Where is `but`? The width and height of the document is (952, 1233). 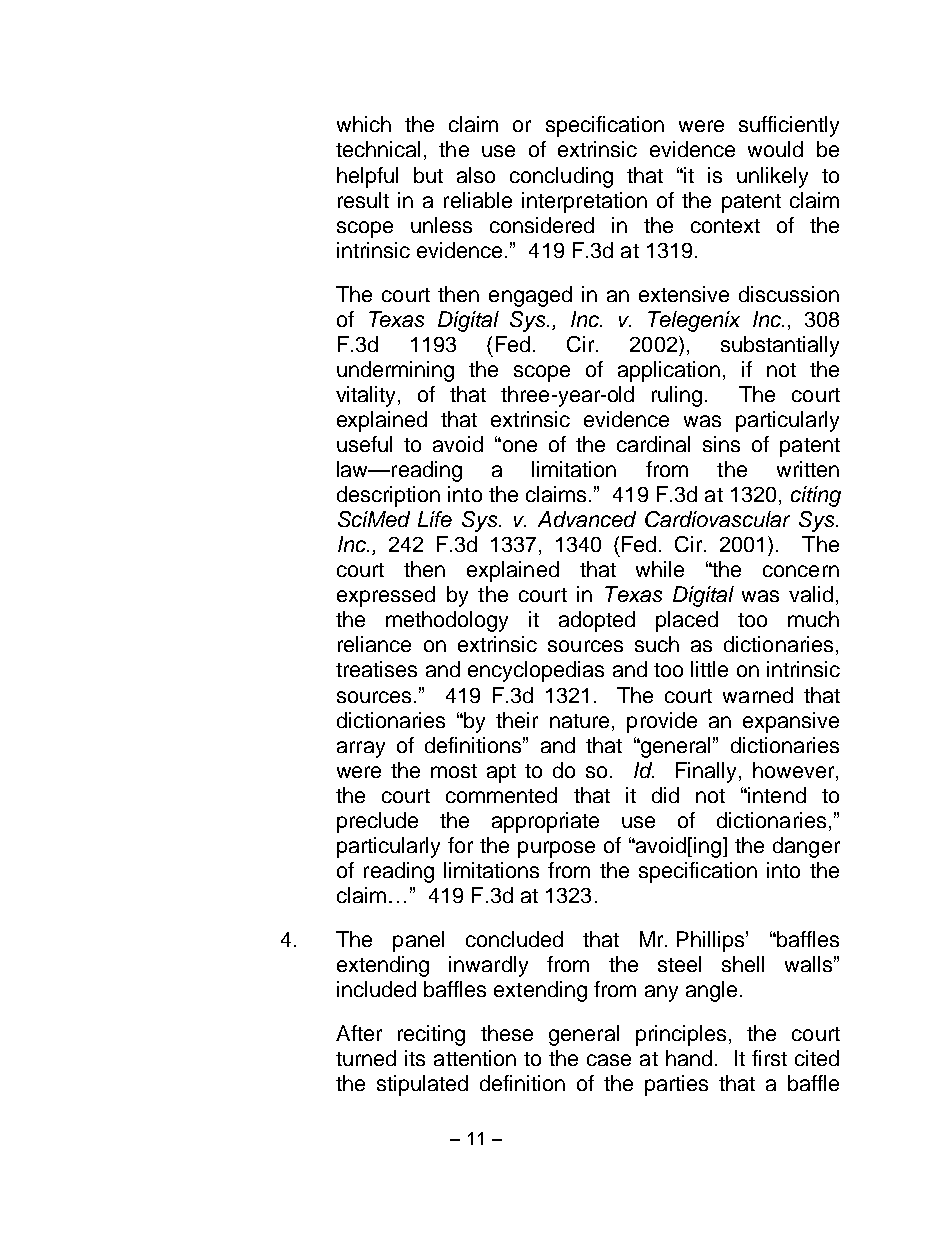 but is located at coordinates (428, 175).
